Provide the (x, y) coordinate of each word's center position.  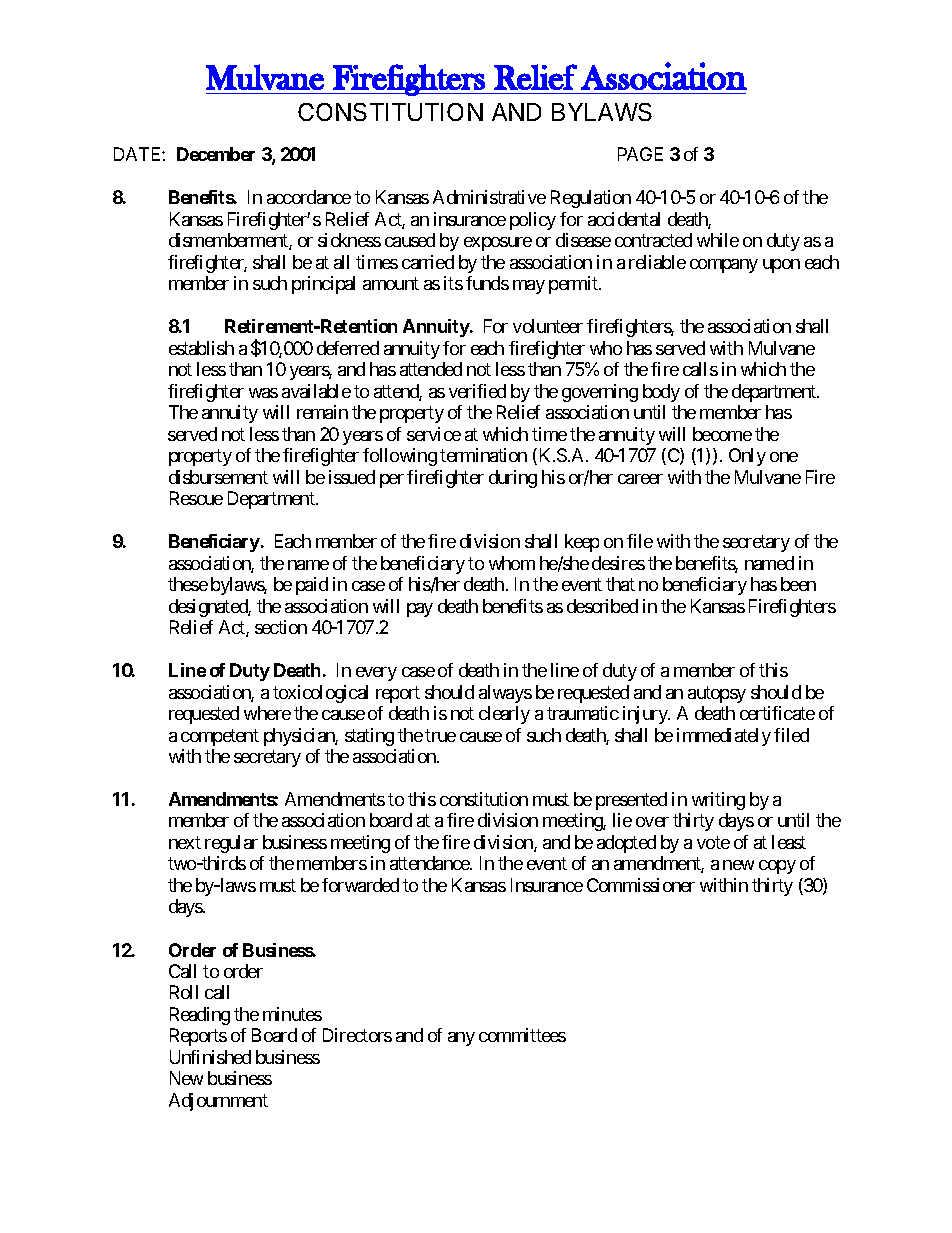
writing (718, 801)
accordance (309, 197)
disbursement (218, 477)
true (440, 735)
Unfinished (210, 1057)
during (513, 479)
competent (220, 737)
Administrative (489, 197)
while (718, 240)
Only (747, 457)
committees (522, 1035)
